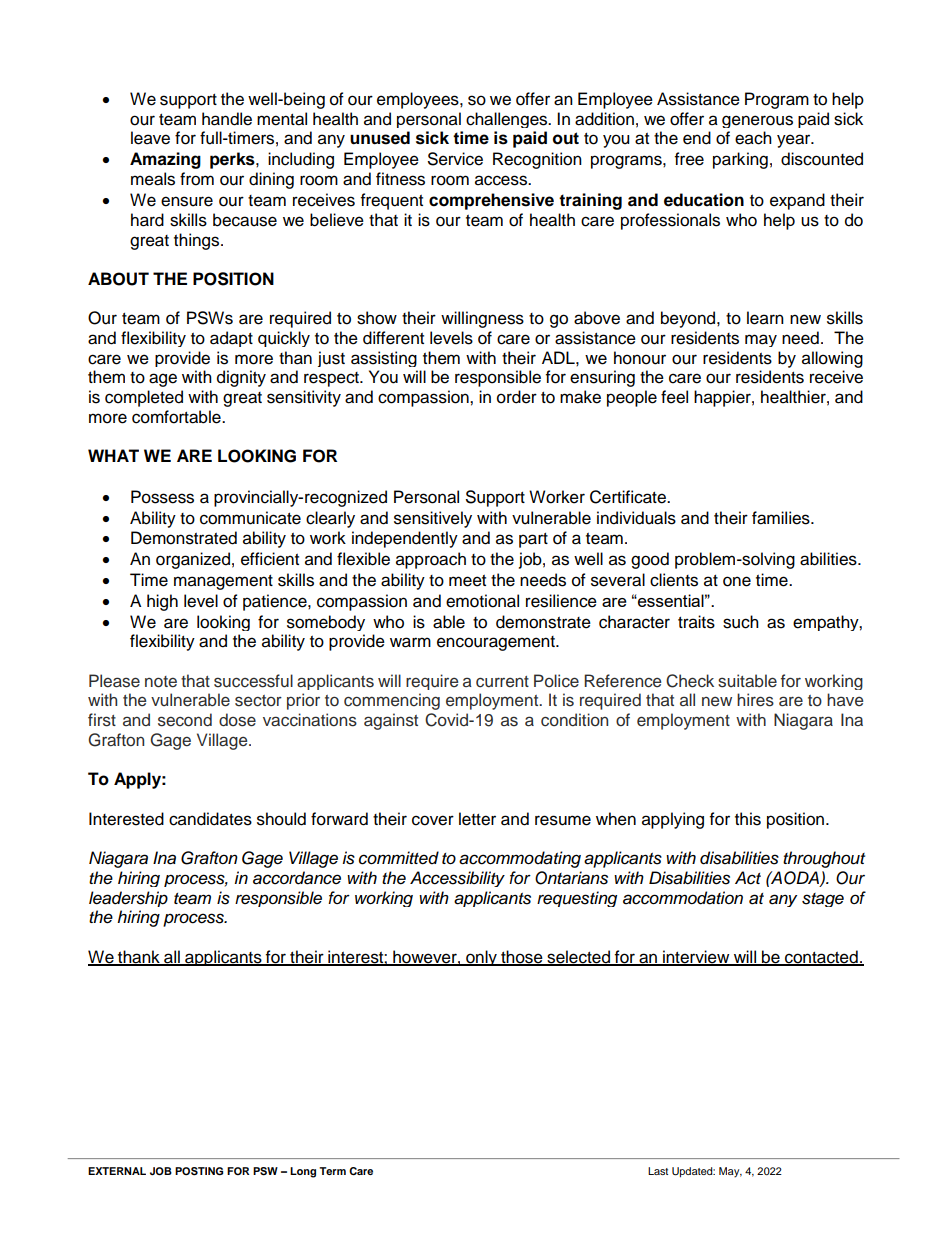 The width and height of the screenshot is (952, 1233). Describe the element at coordinates (144, 398) in the screenshot. I see `completed` at that location.
